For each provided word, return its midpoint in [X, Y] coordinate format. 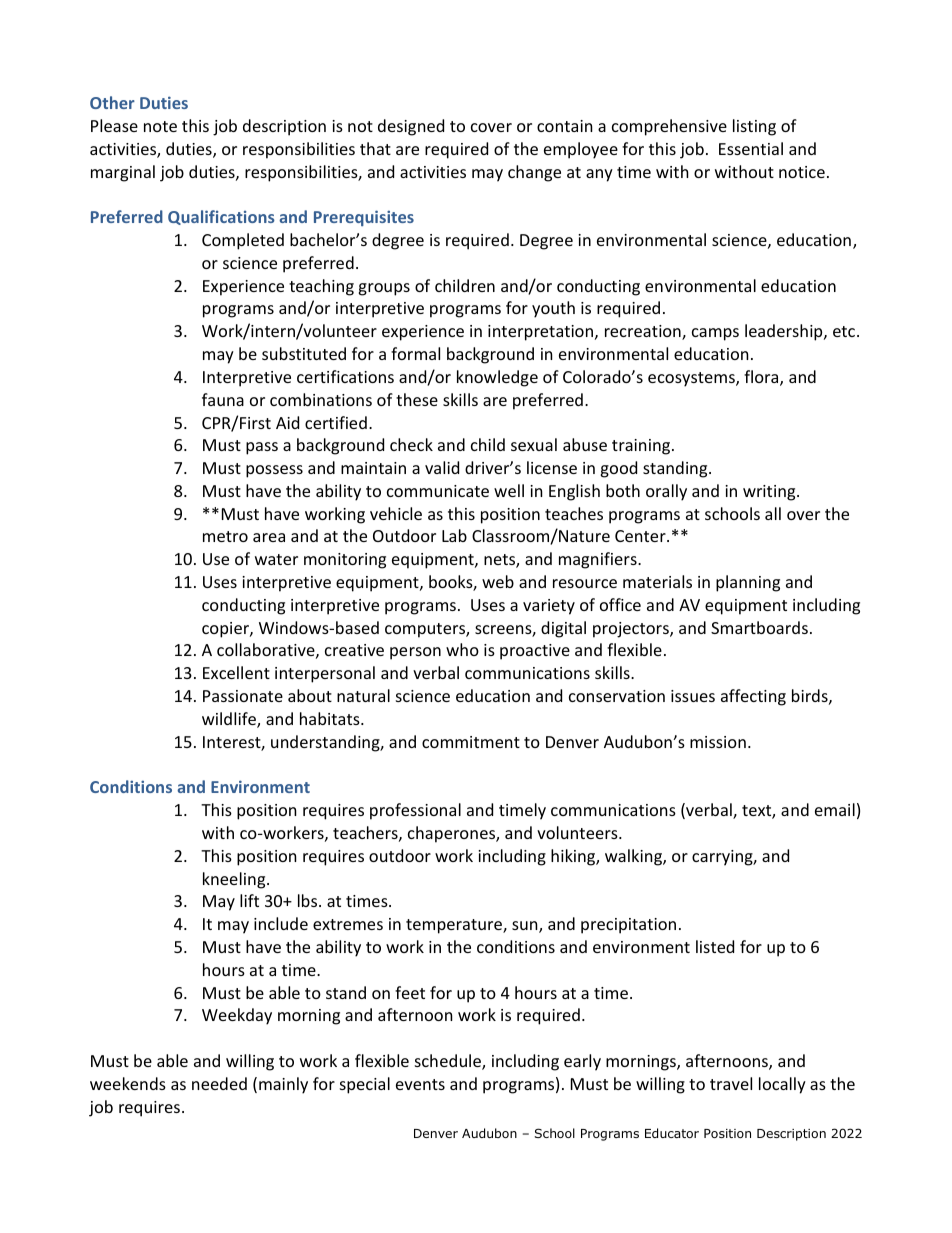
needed [219, 1083]
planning [748, 583]
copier [226, 630]
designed [411, 127]
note [160, 126]
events [420, 1084]
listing [754, 127]
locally [782, 1085]
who [462, 649]
